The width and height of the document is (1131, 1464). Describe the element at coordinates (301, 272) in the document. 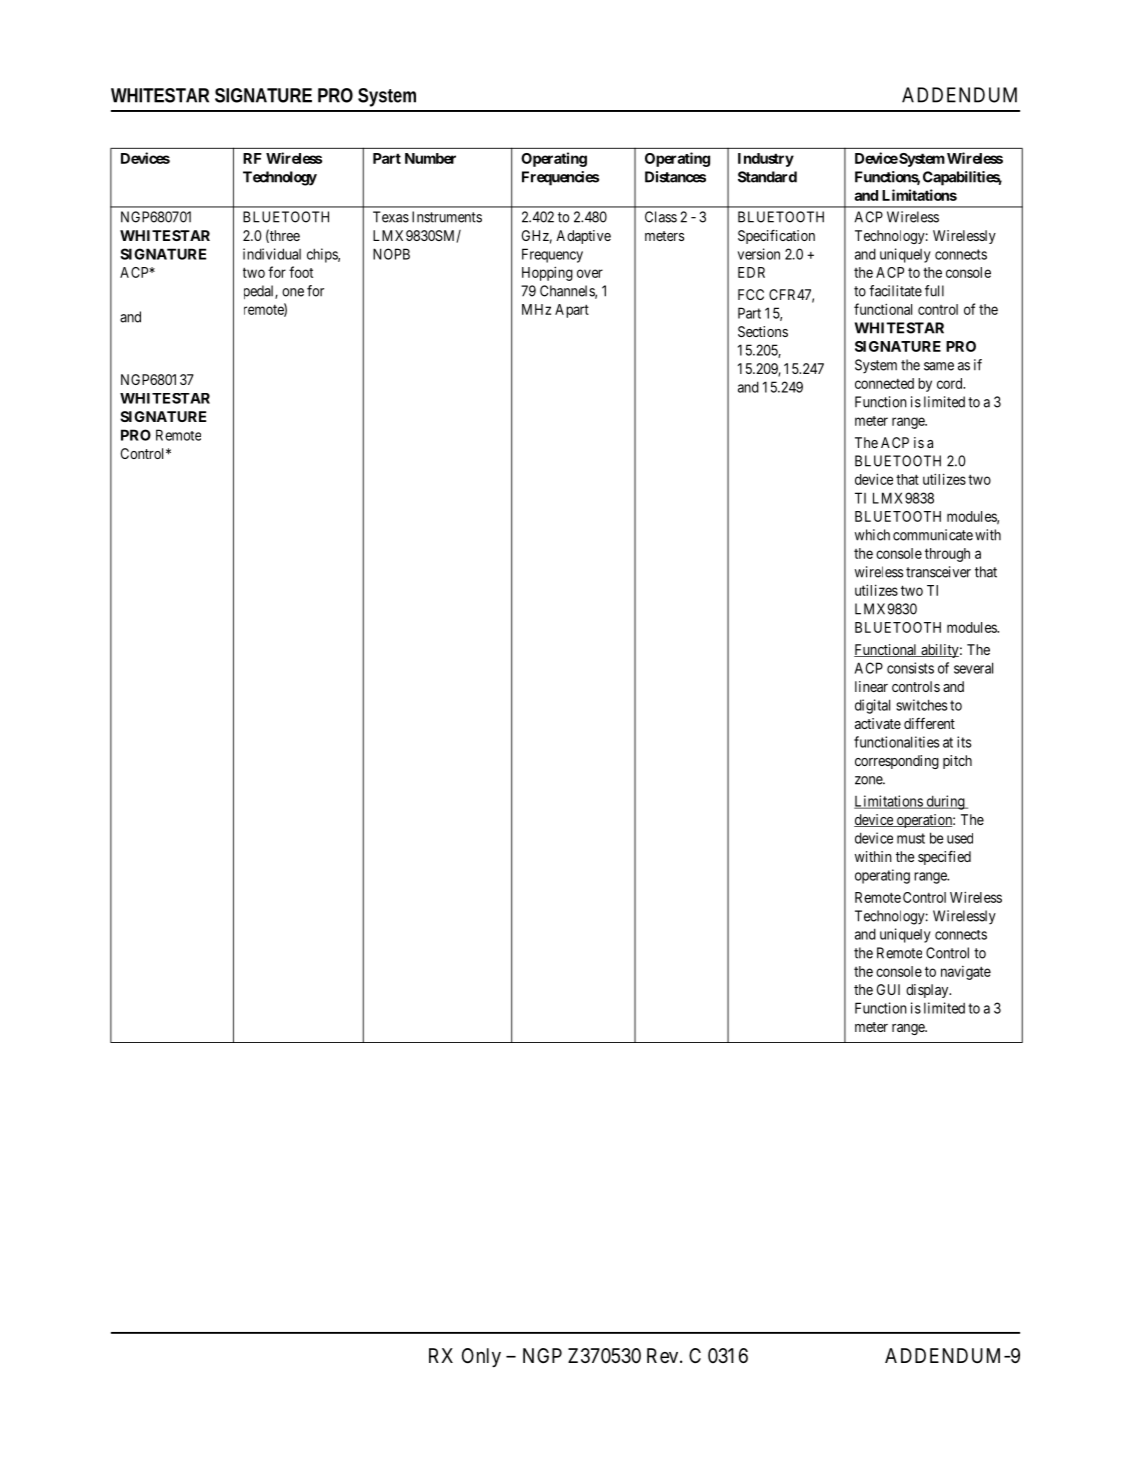

I see `foot` at that location.
